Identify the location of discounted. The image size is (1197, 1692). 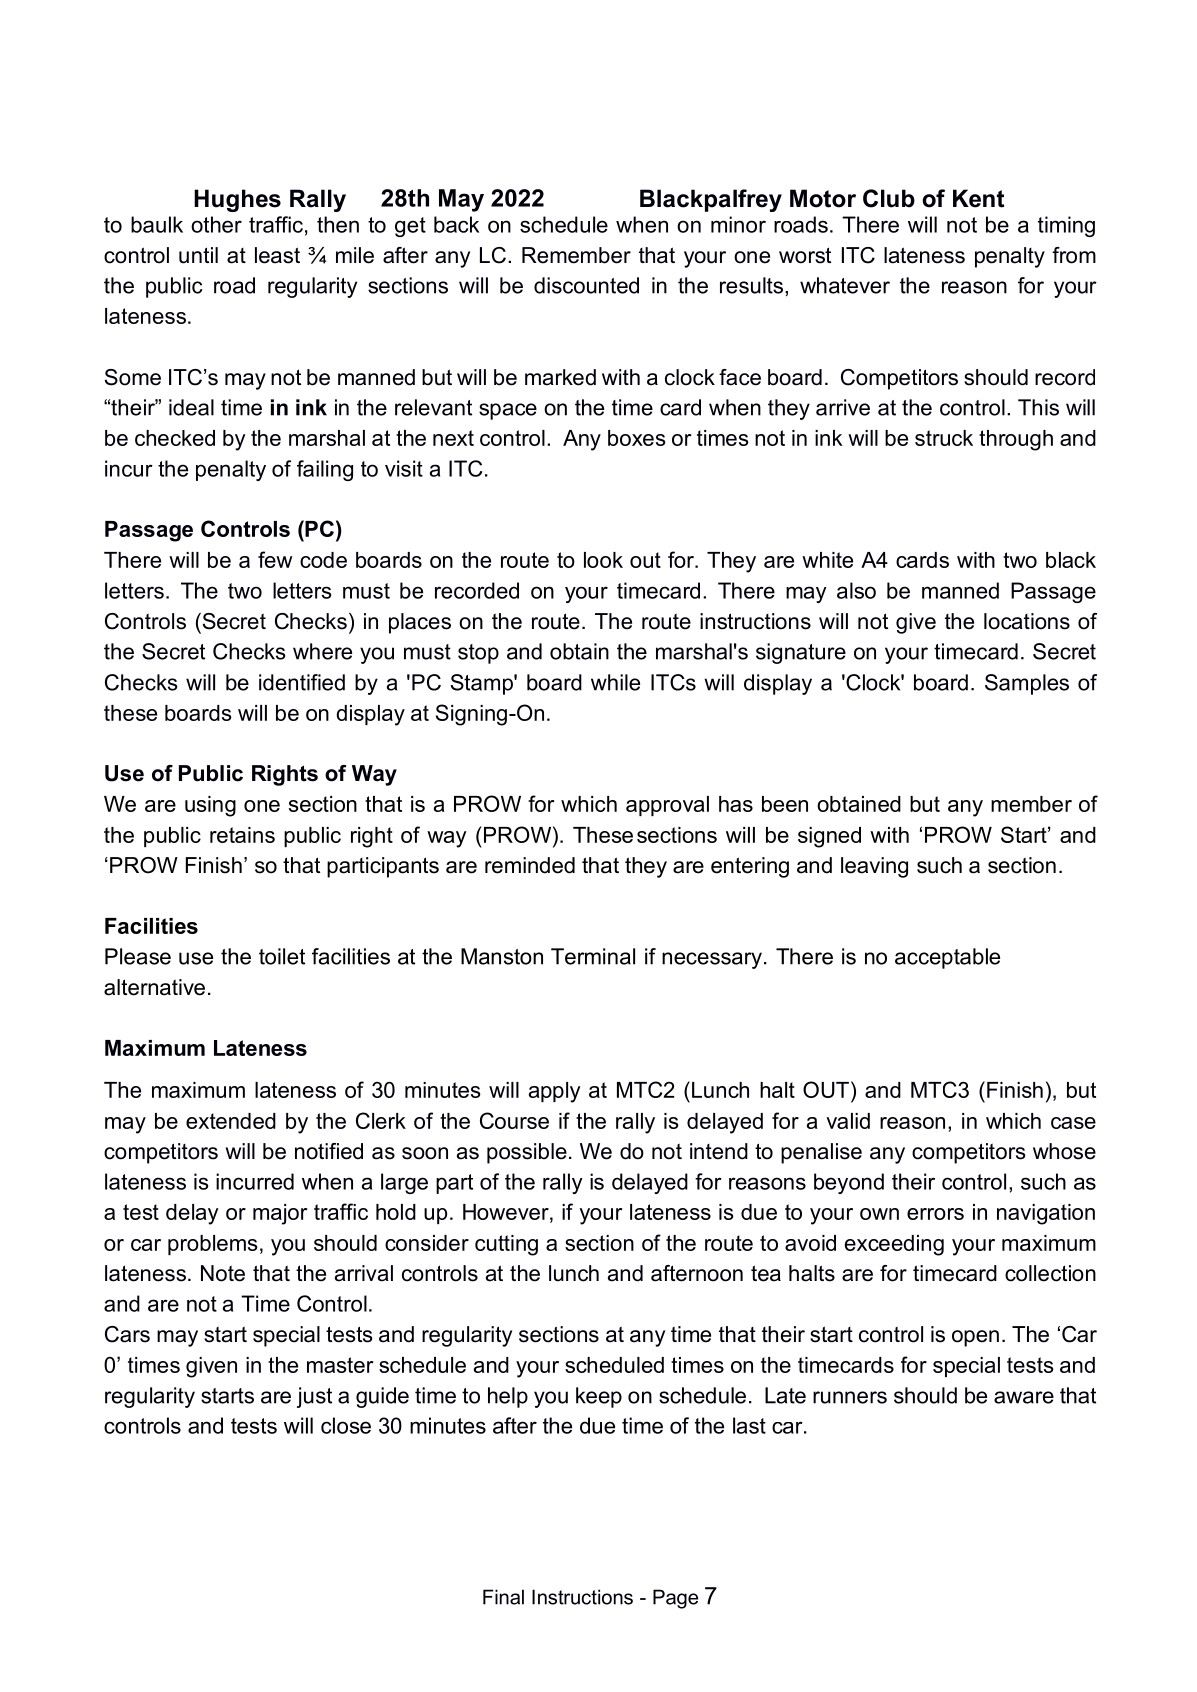
(586, 285).
